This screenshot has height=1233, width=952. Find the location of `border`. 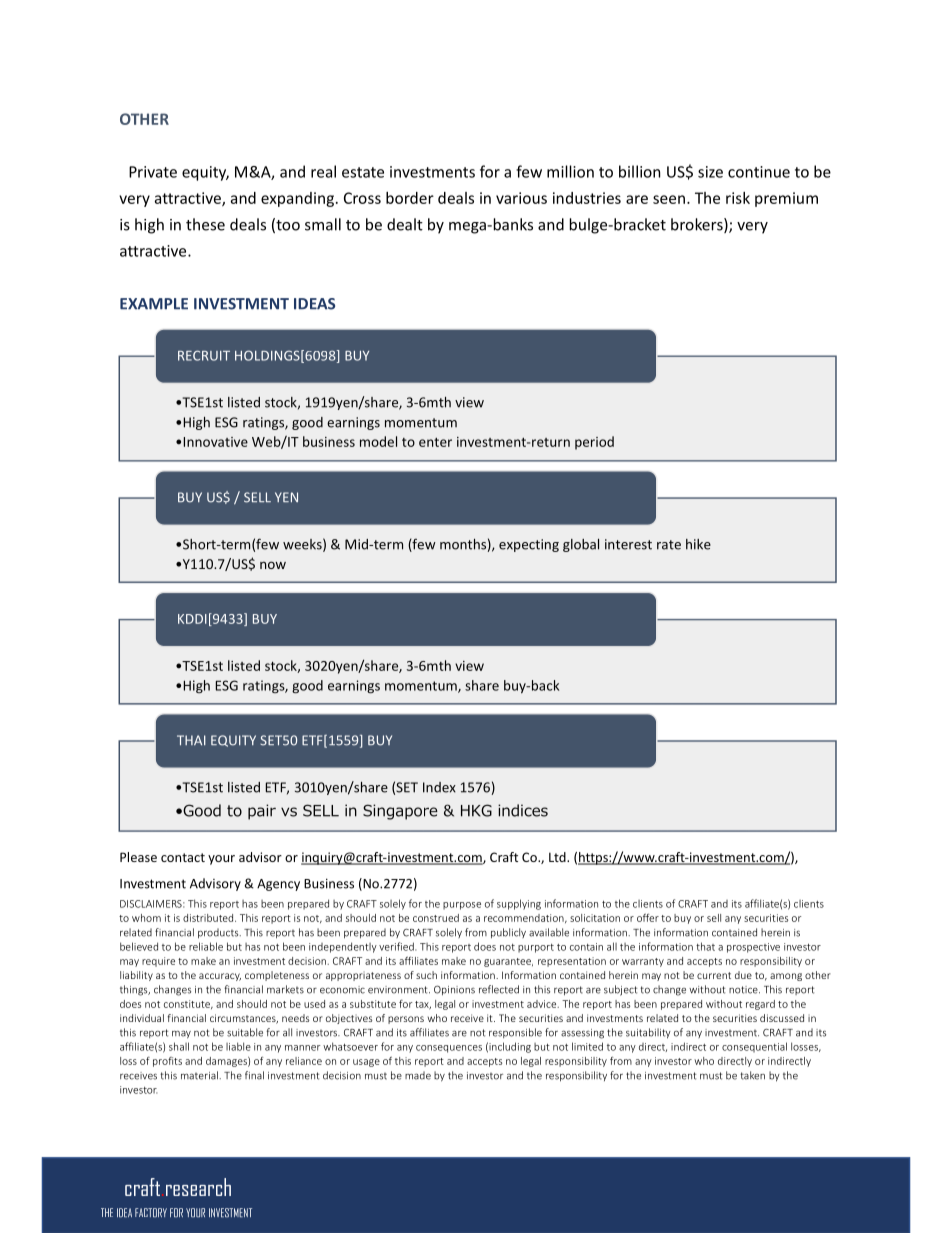

border is located at coordinates (410, 198).
